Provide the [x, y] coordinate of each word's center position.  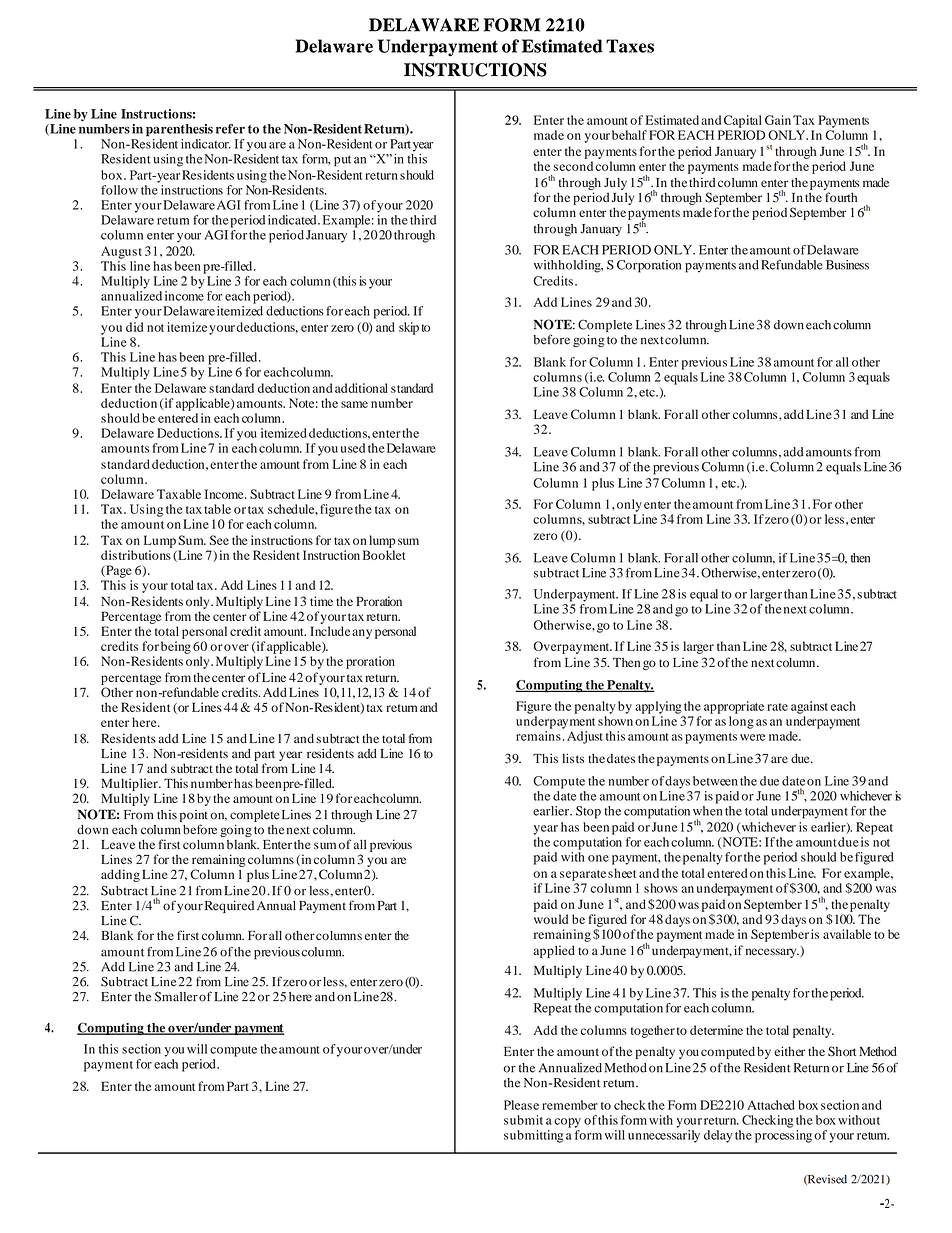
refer [230, 129]
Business [847, 265]
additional [361, 388]
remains [538, 736]
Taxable [179, 494]
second [573, 166]
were [752, 737]
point [194, 817]
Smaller [176, 996]
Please [521, 1105]
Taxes [630, 46]
